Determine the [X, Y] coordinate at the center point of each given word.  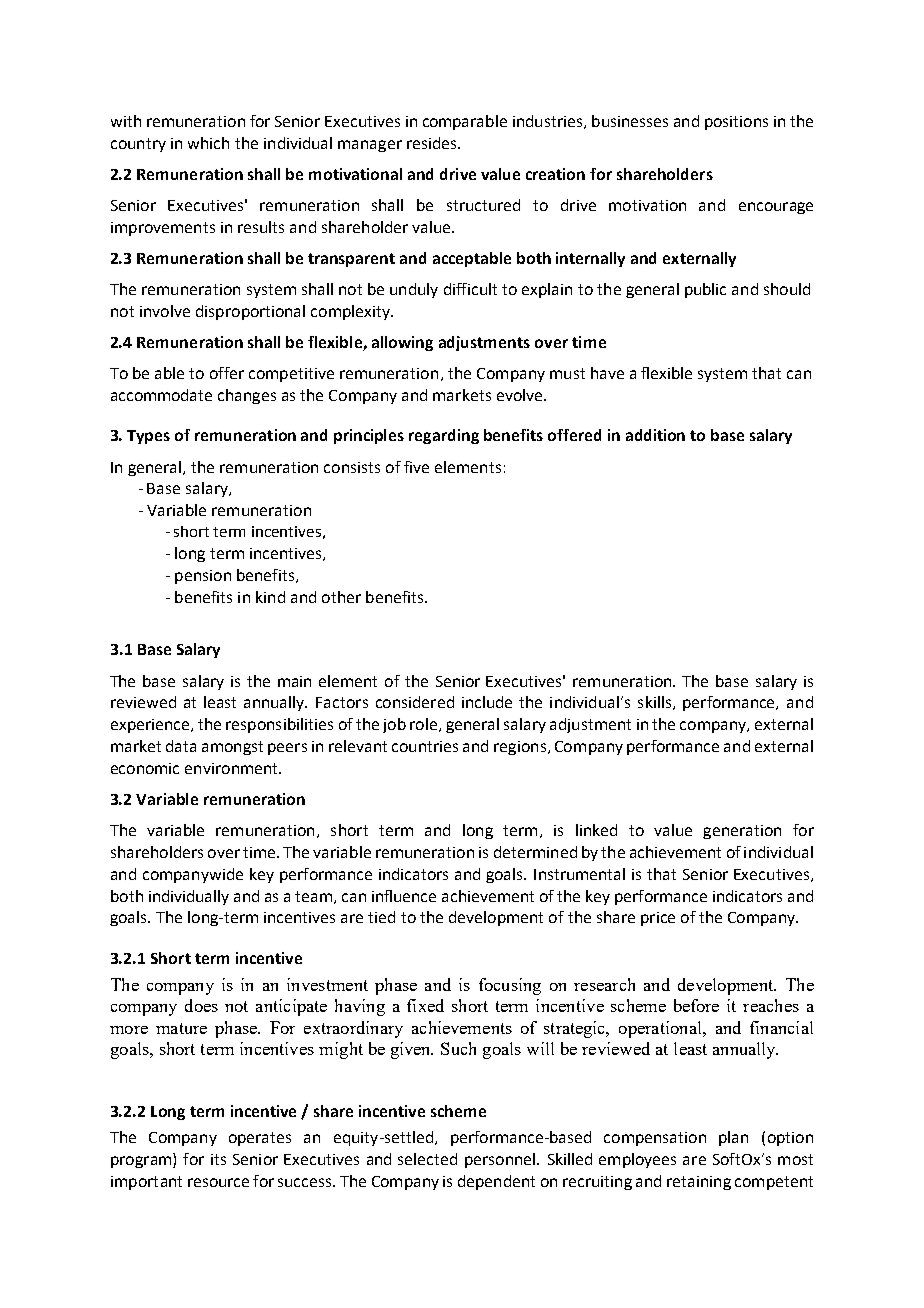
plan [733, 1138]
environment [232, 768]
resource [218, 1182]
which [208, 143]
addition [655, 435]
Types [148, 437]
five [416, 467]
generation [742, 832]
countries [425, 746]
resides [433, 143]
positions [736, 123]
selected [427, 1159]
